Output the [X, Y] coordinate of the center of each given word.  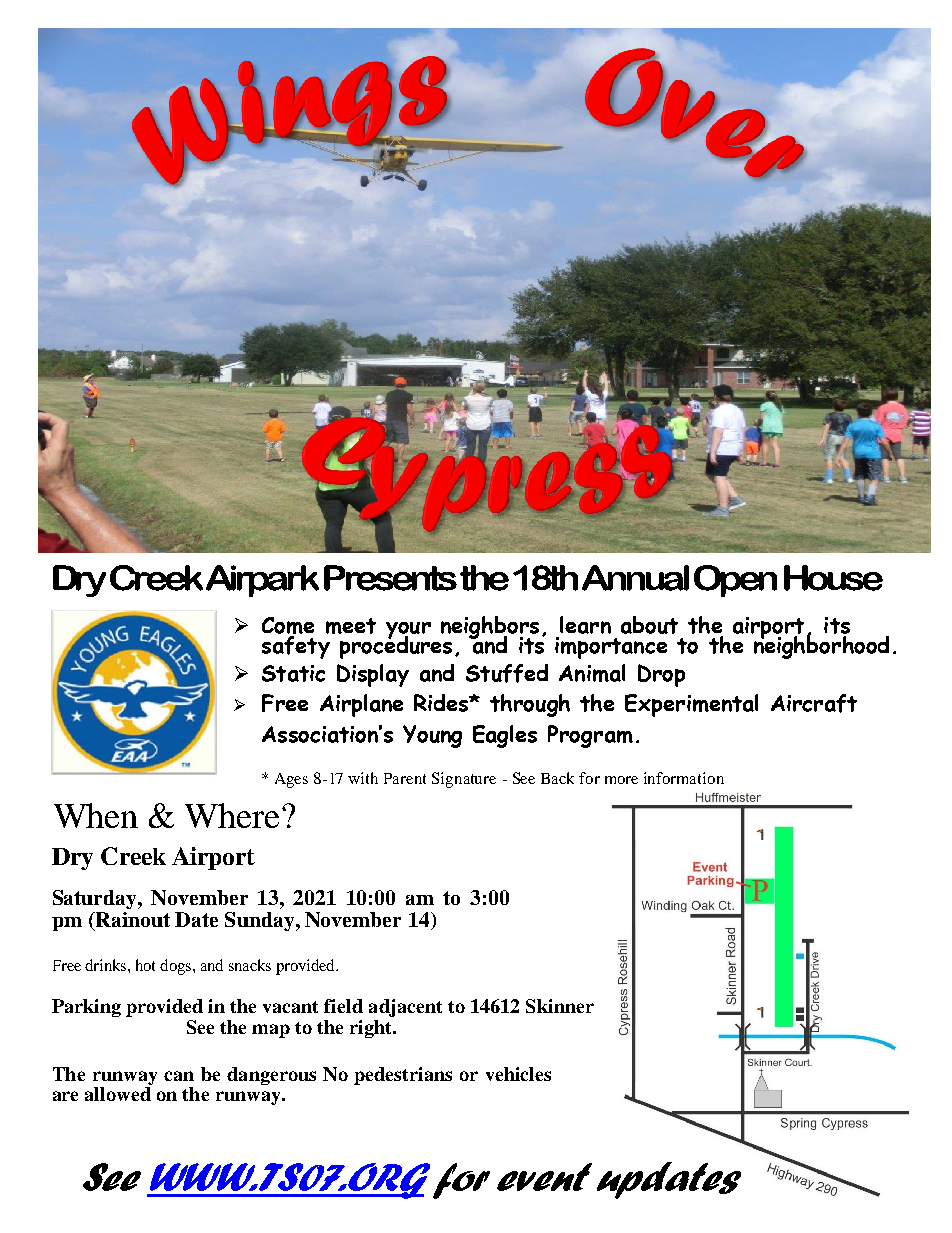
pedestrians [403, 1076]
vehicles [518, 1074]
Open [735, 581]
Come [288, 627]
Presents [390, 578]
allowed [118, 1094]
